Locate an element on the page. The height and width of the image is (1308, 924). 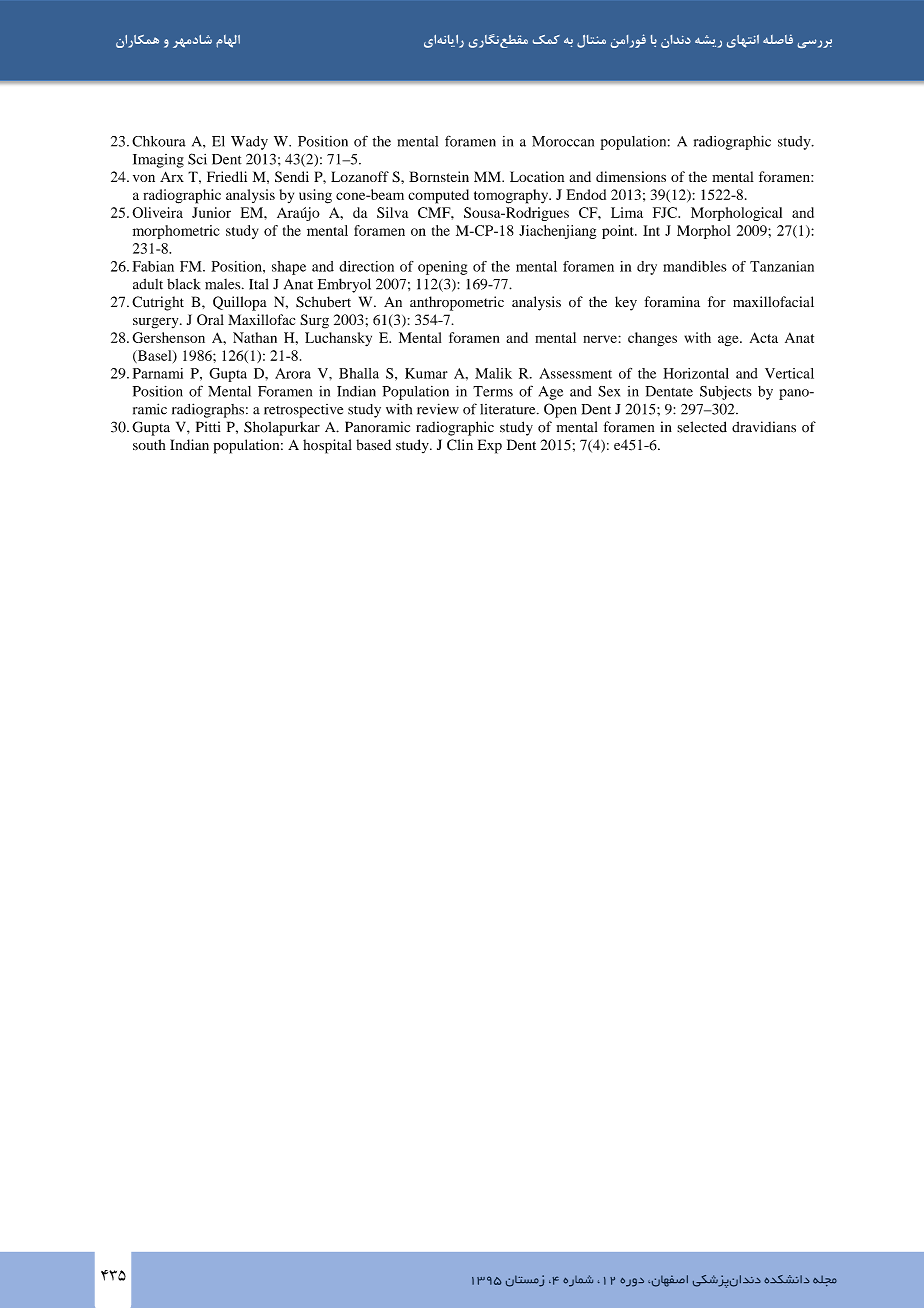
Sci is located at coordinates (197, 159).
